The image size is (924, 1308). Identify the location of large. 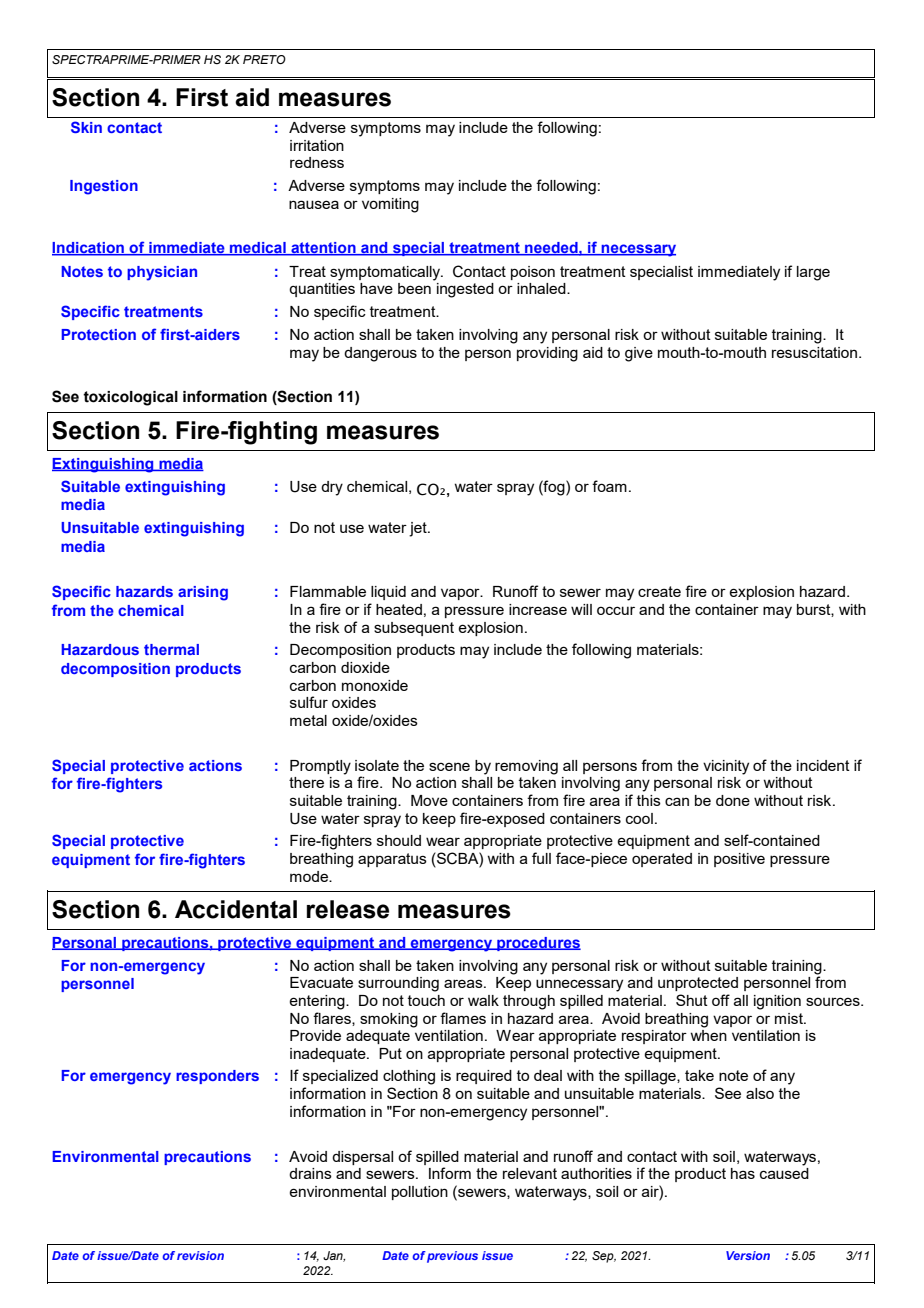
(813, 273).
